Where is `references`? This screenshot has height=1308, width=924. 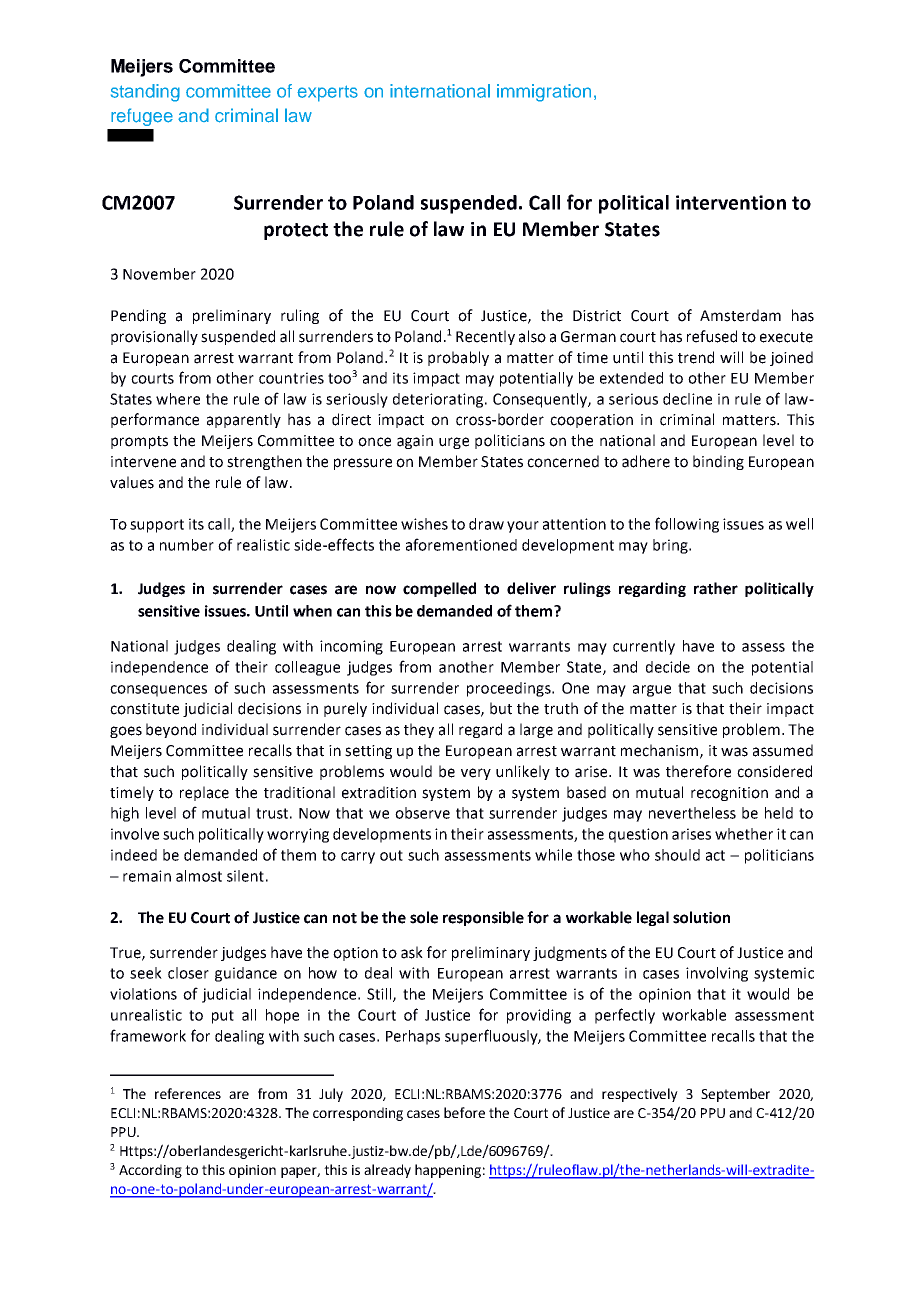 references is located at coordinates (188, 1093).
